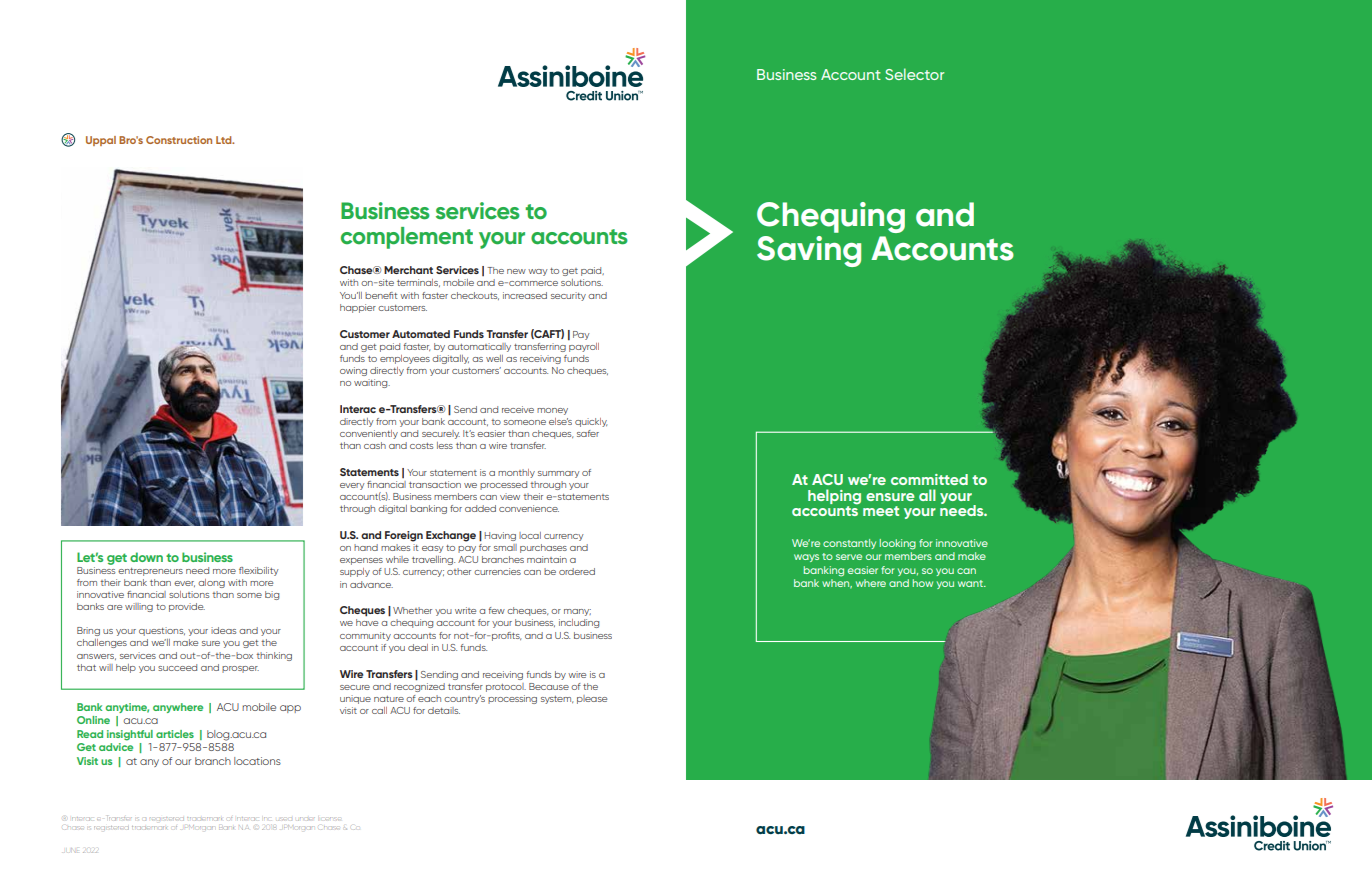  What do you see at coordinates (177, 667) in the image?
I see `succeed` at bounding box center [177, 667].
